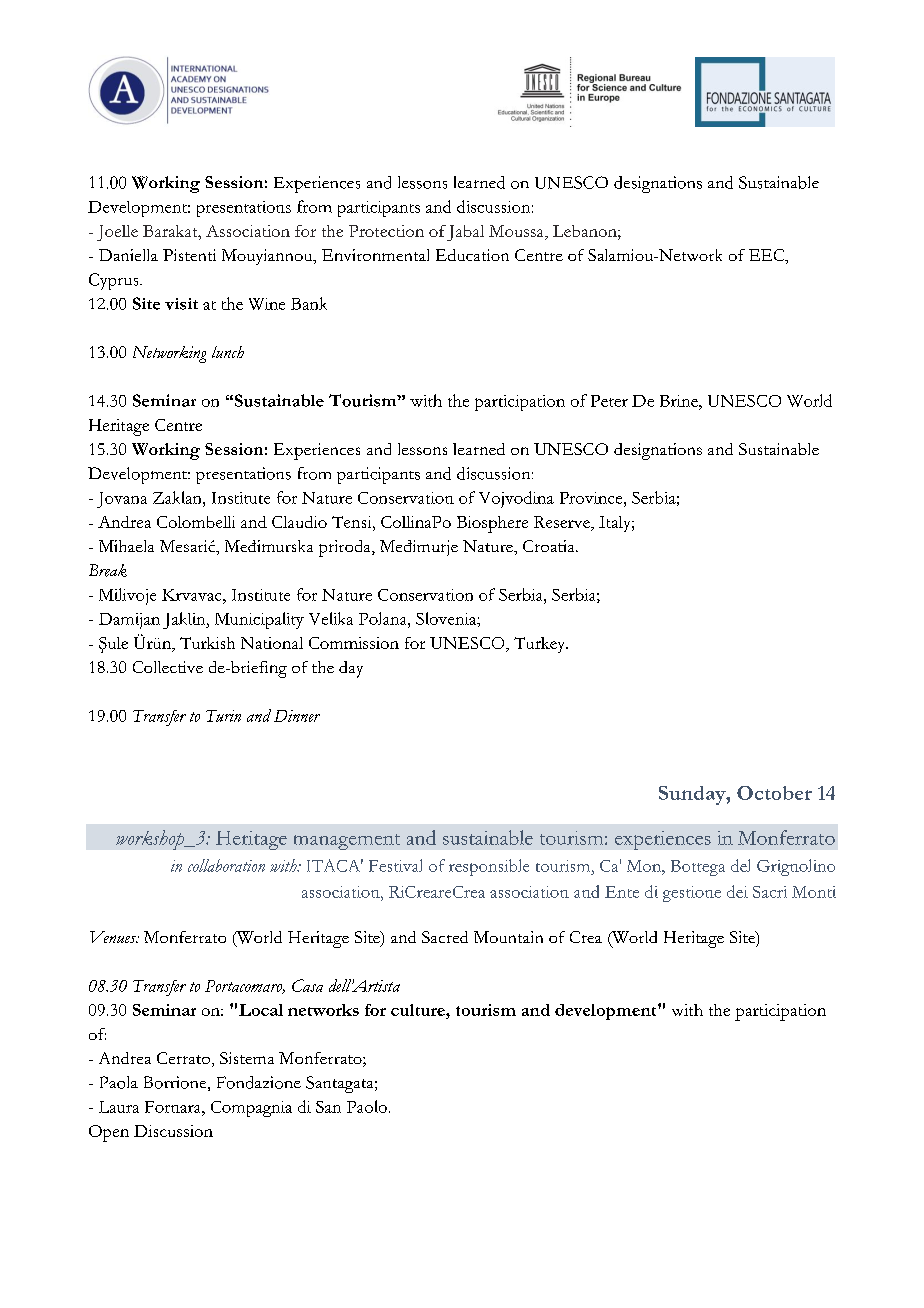 This screenshot has height=1308, width=924. What do you see at coordinates (168, 667) in the screenshot?
I see `Collective` at bounding box center [168, 667].
